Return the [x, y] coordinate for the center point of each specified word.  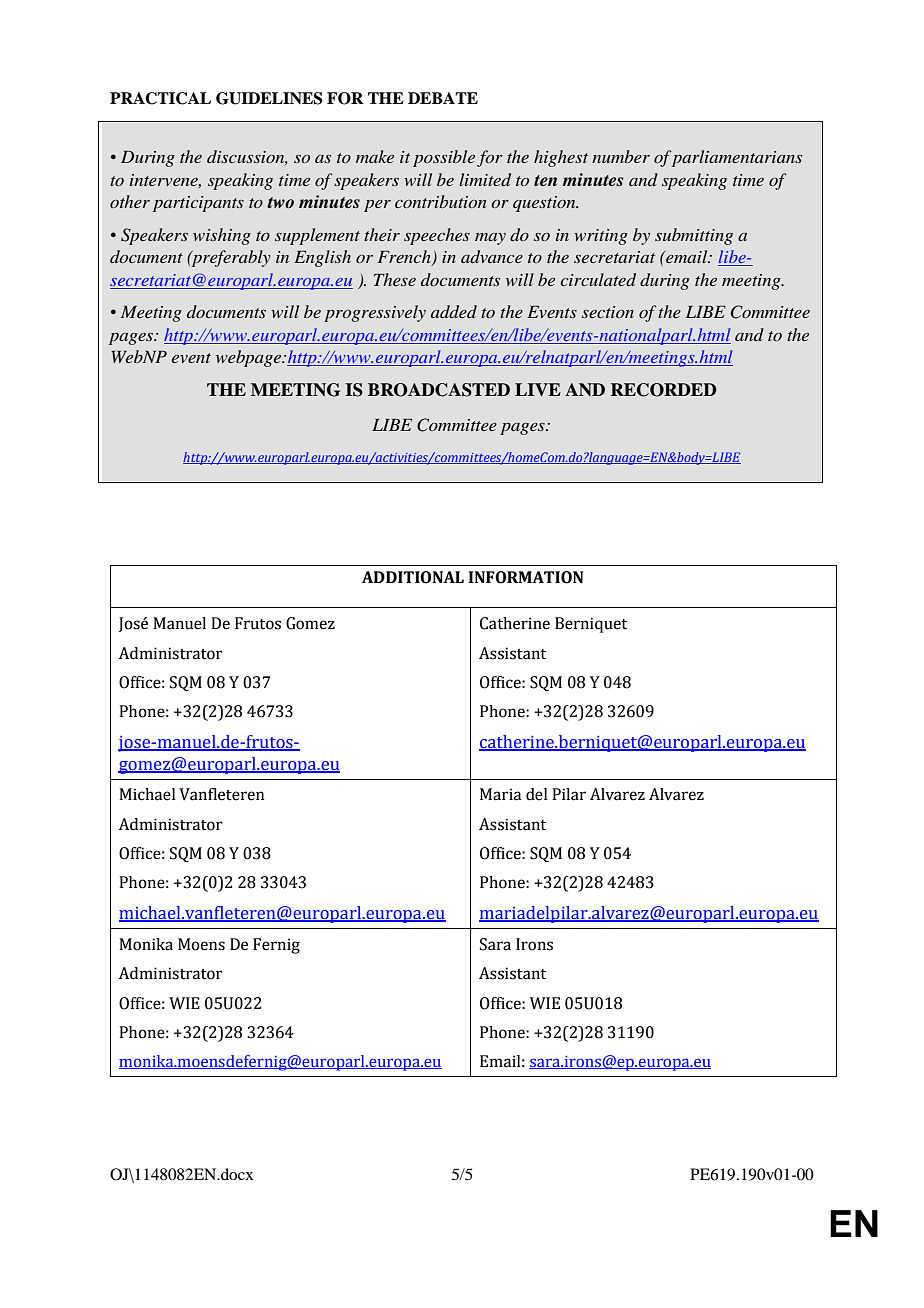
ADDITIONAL [413, 577]
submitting [694, 236]
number [621, 156]
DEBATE [443, 98]
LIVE [538, 389]
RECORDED [664, 390]
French [405, 258]
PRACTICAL [160, 98]
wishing [222, 236]
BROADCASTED [439, 390]
